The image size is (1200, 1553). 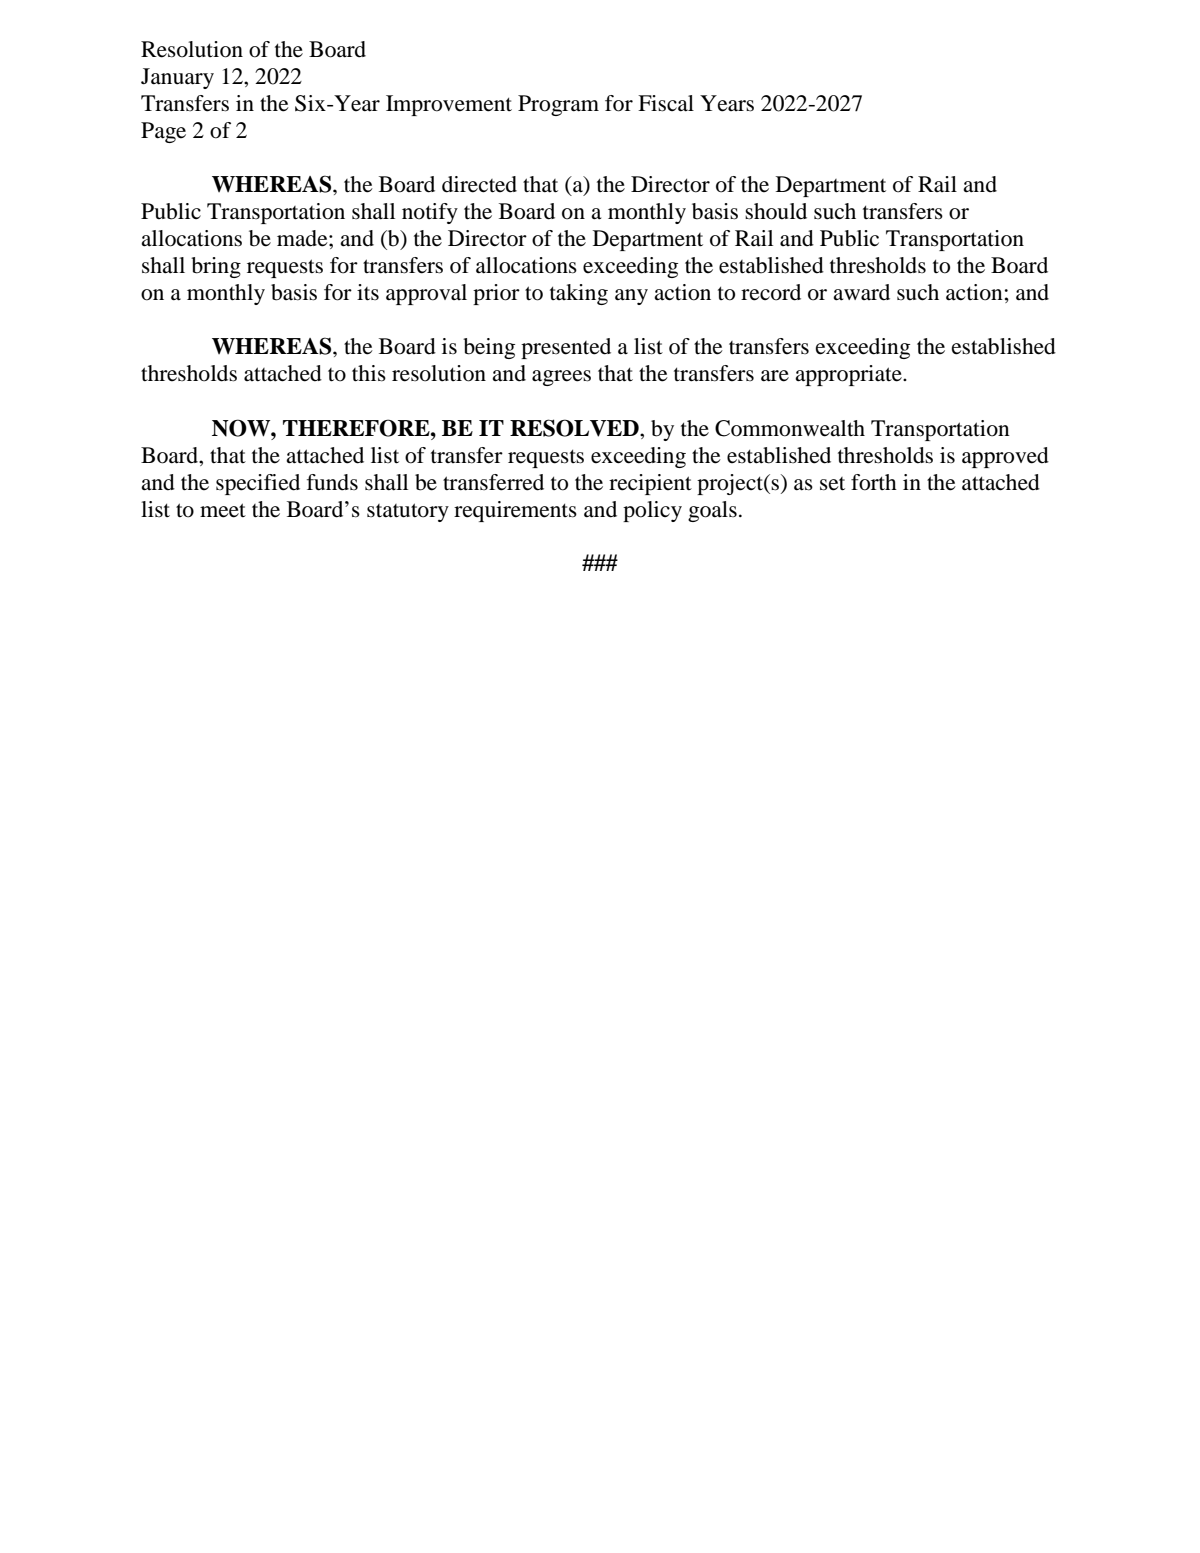 I want to click on should, so click(x=776, y=211).
